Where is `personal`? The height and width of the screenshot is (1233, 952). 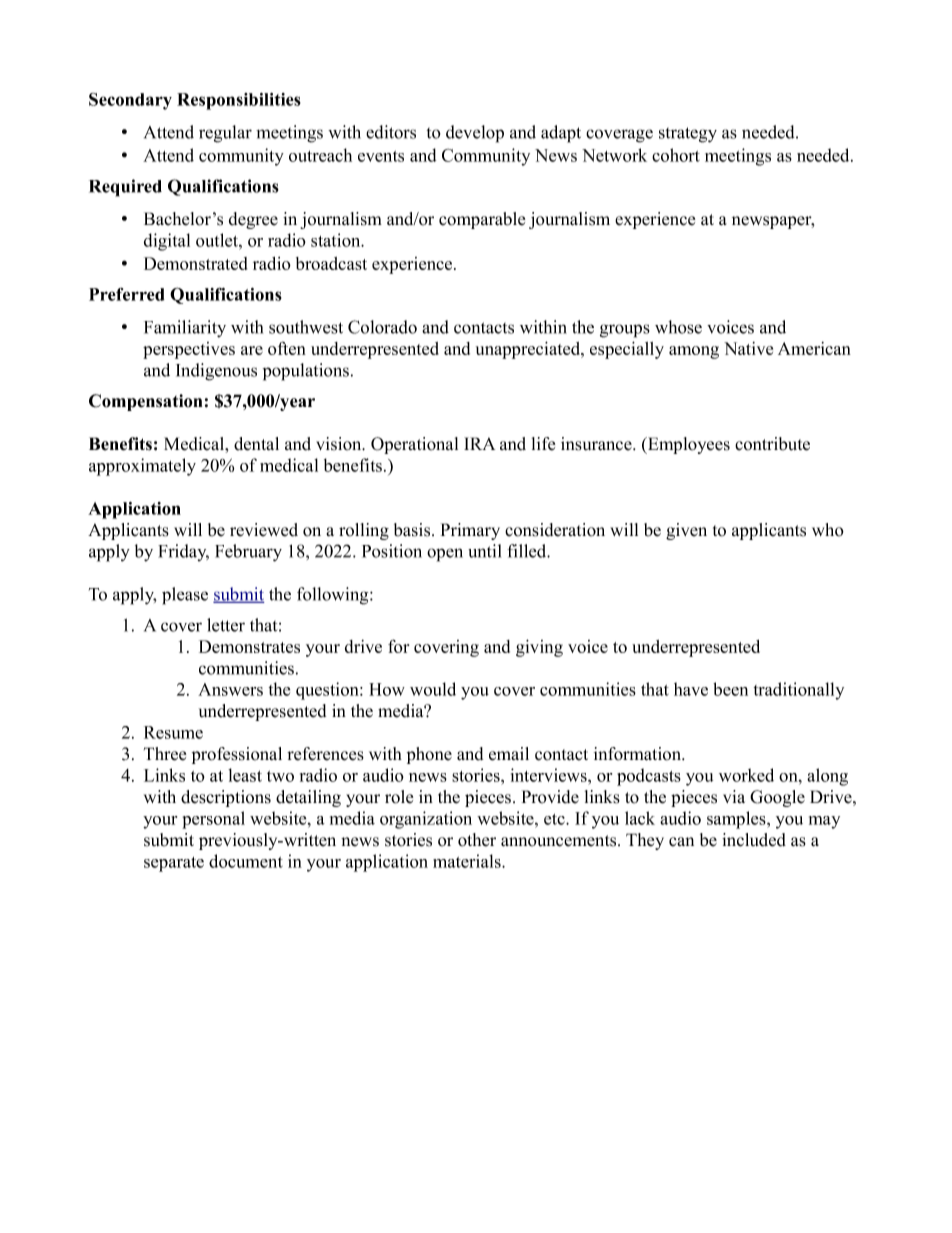
personal is located at coordinates (213, 820).
